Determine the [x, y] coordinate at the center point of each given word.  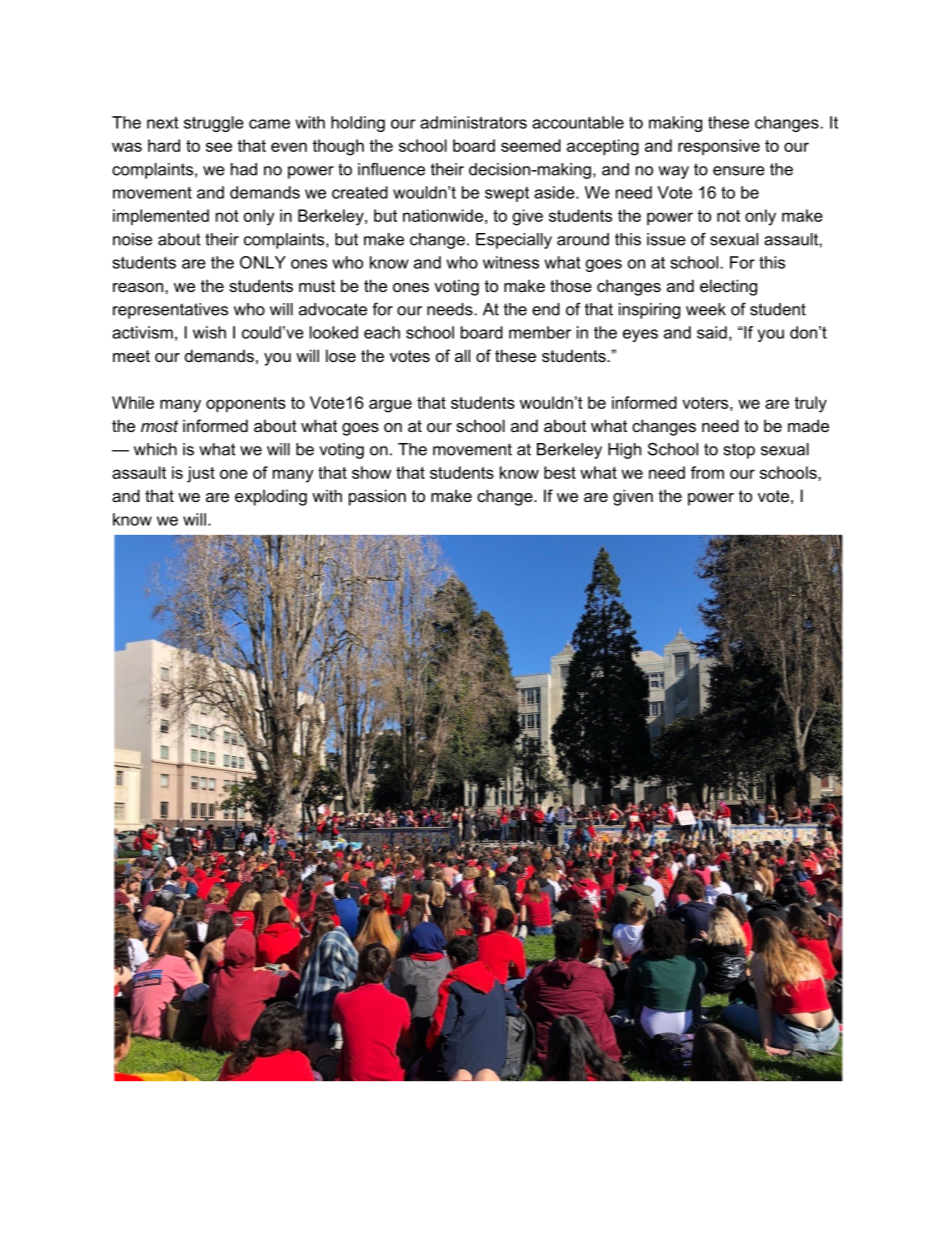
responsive [719, 147]
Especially [514, 241]
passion [377, 497]
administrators [473, 122]
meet [131, 356]
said [712, 332]
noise [132, 239]
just [201, 474]
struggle [214, 124]
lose [341, 355]
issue [666, 239]
